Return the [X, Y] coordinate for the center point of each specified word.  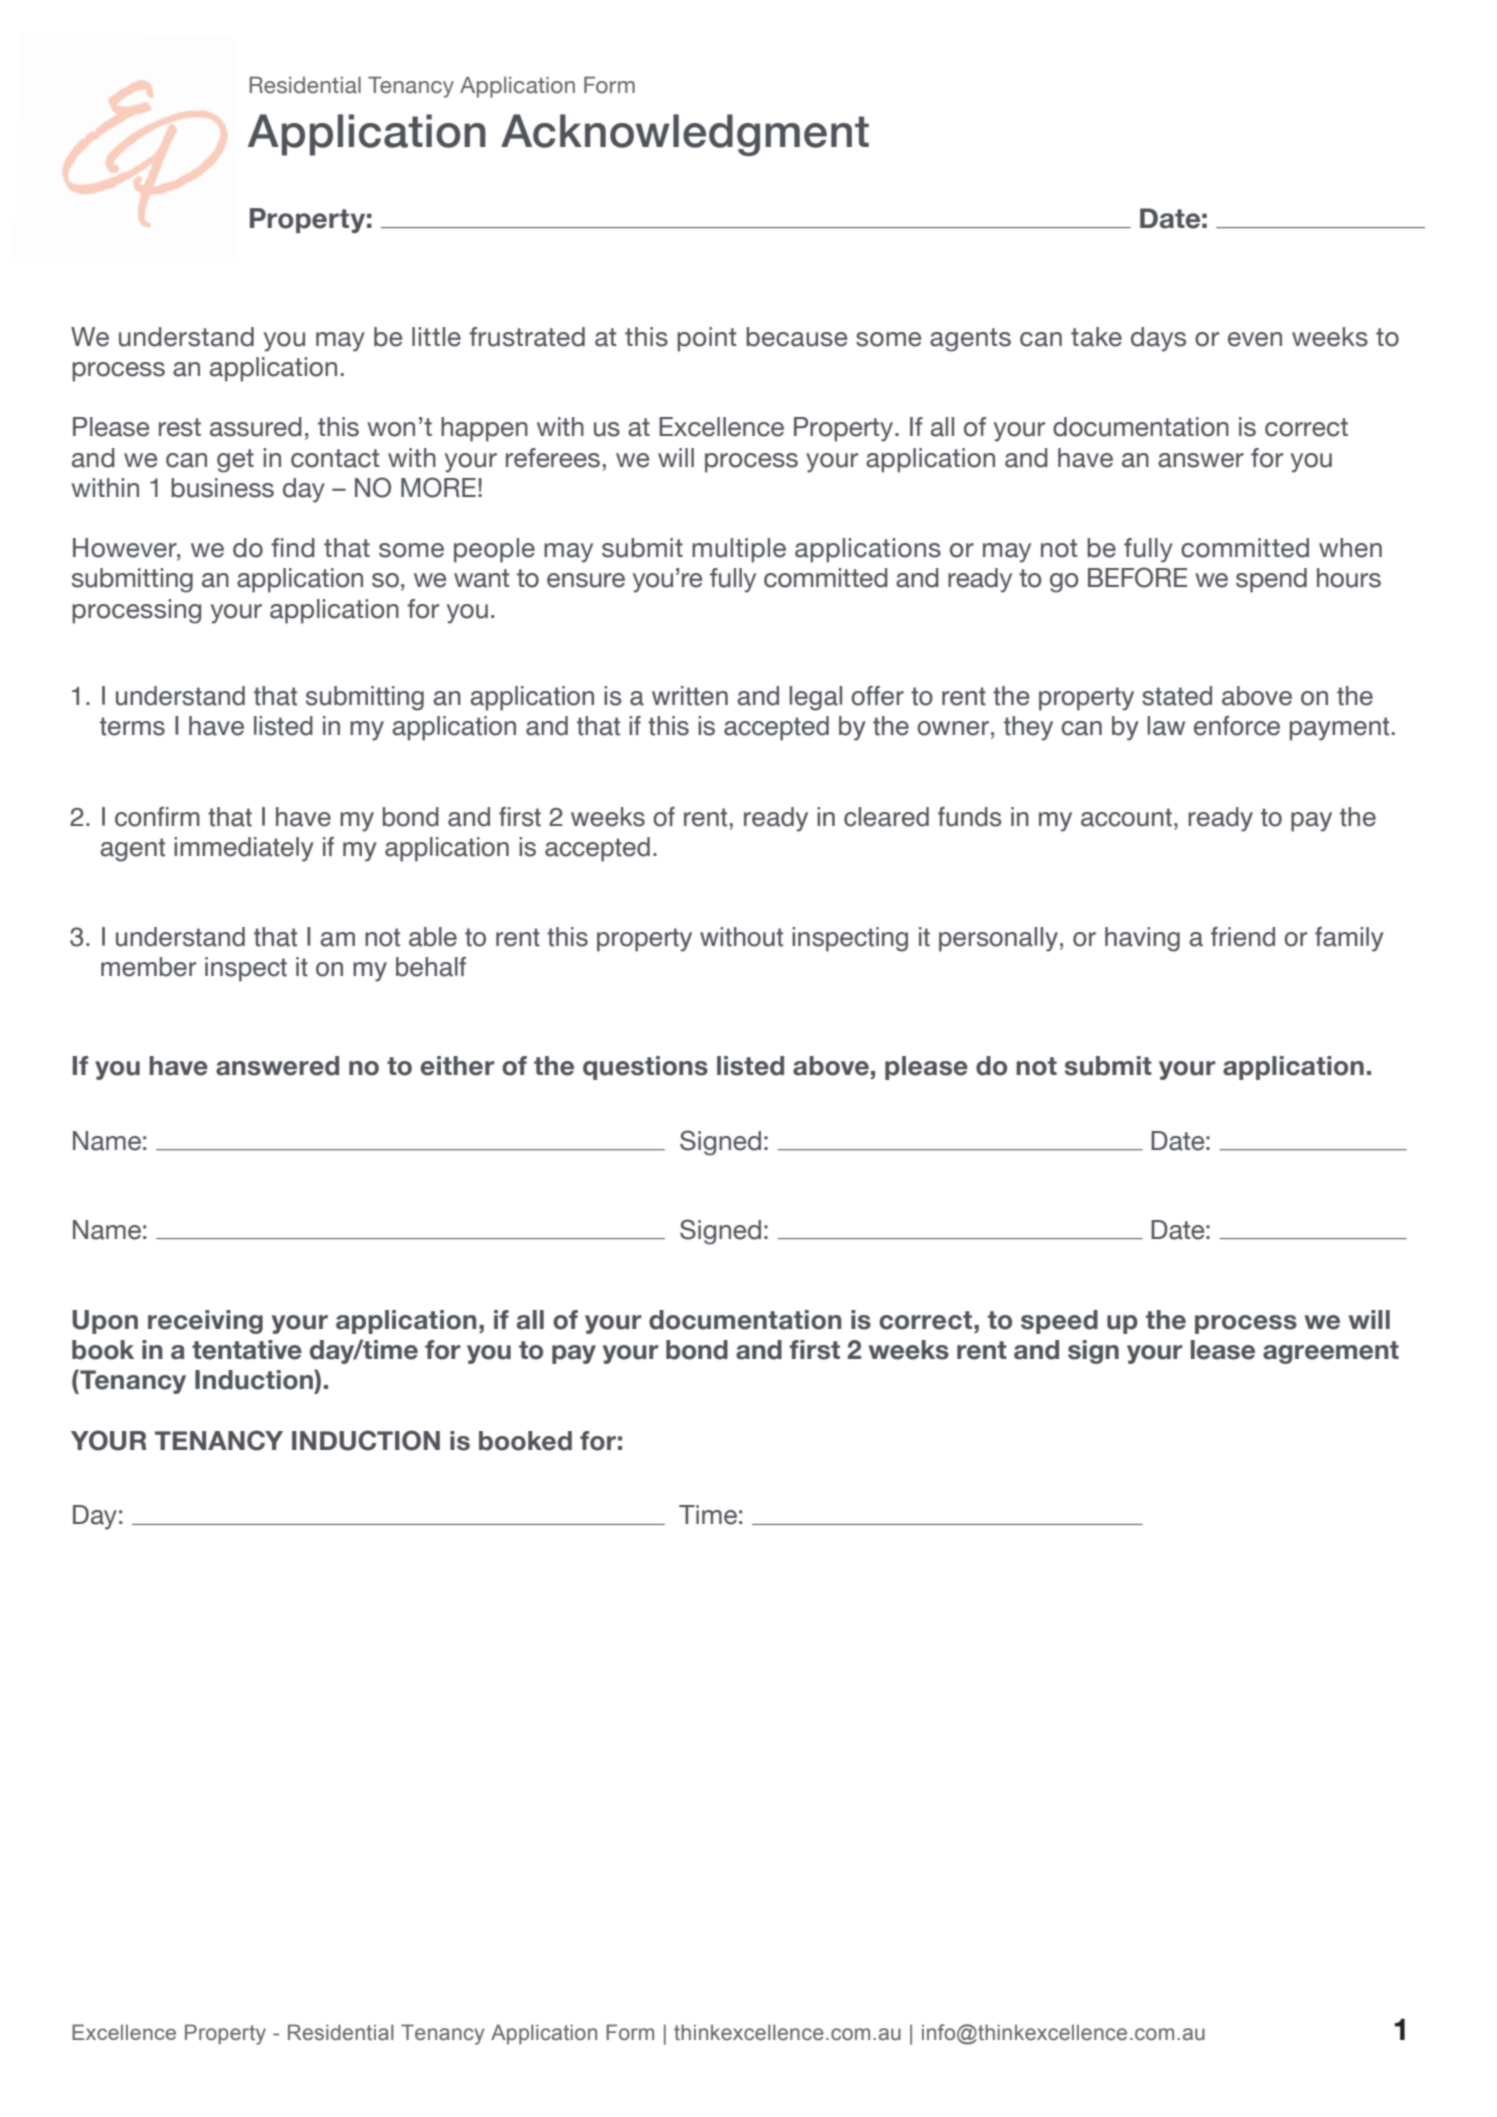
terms [132, 726]
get [235, 461]
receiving [205, 1322]
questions [645, 1068]
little [436, 337]
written [690, 696]
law [1166, 726]
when [1350, 548]
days [1158, 339]
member [148, 967]
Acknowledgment [685, 135]
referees [553, 458]
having [1142, 939]
